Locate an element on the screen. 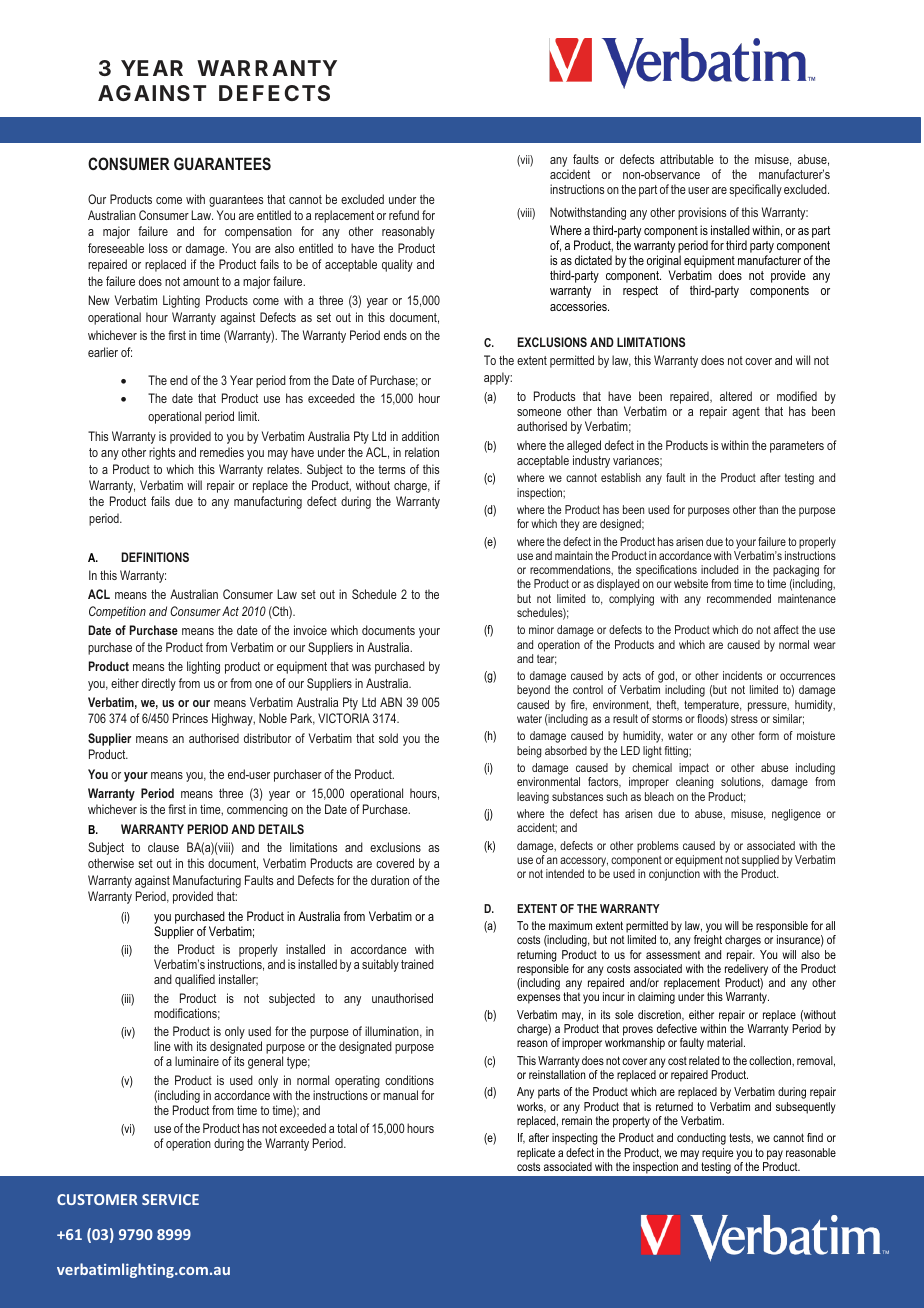 The width and height of the screenshot is (924, 1308). refund is located at coordinates (404, 215).
